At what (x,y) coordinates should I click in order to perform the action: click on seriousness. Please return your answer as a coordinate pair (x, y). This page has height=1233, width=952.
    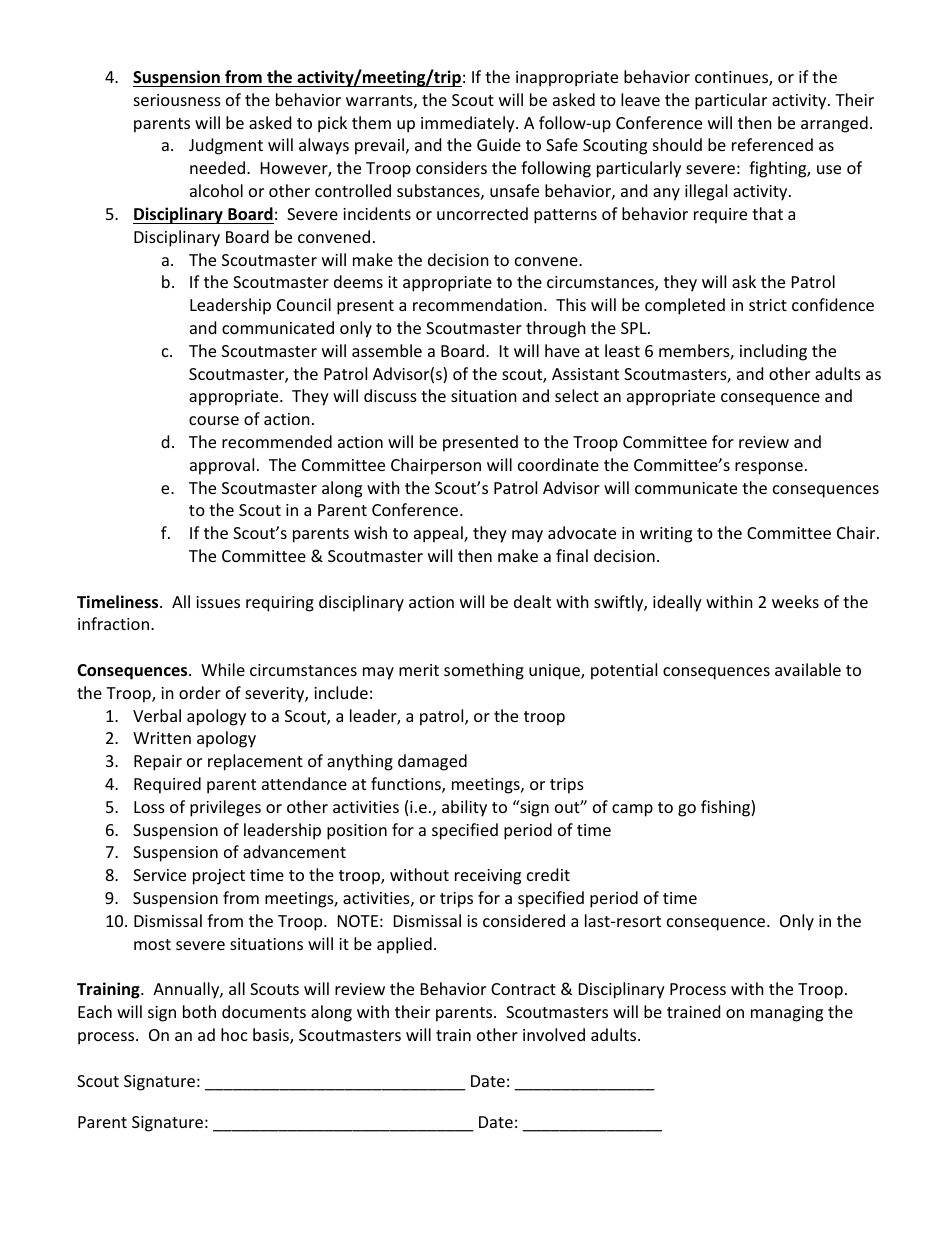
    Looking at the image, I should click on (177, 100).
